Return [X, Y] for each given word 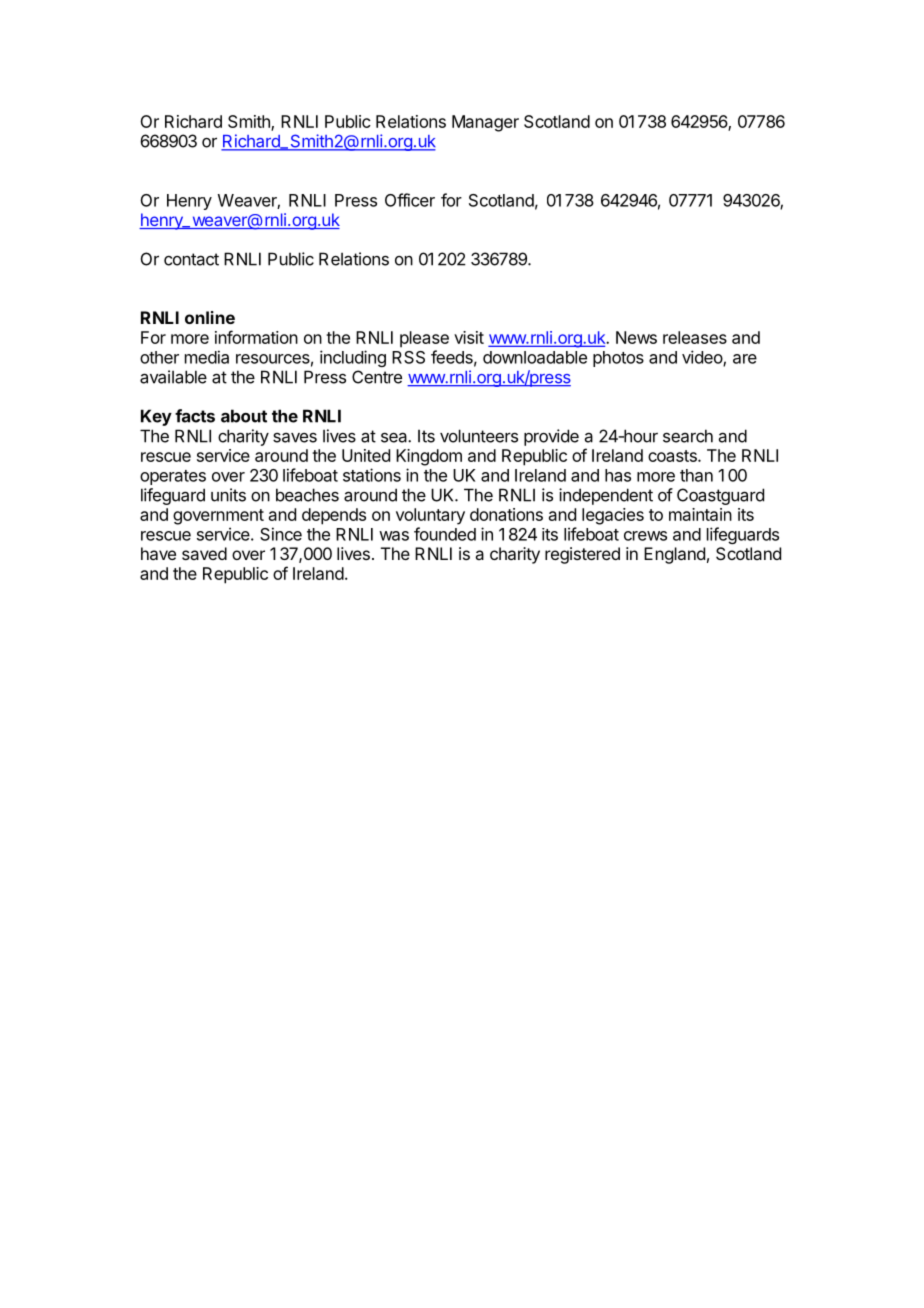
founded [445, 534]
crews [645, 536]
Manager [485, 123]
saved [204, 553]
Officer [410, 200]
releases [695, 337]
